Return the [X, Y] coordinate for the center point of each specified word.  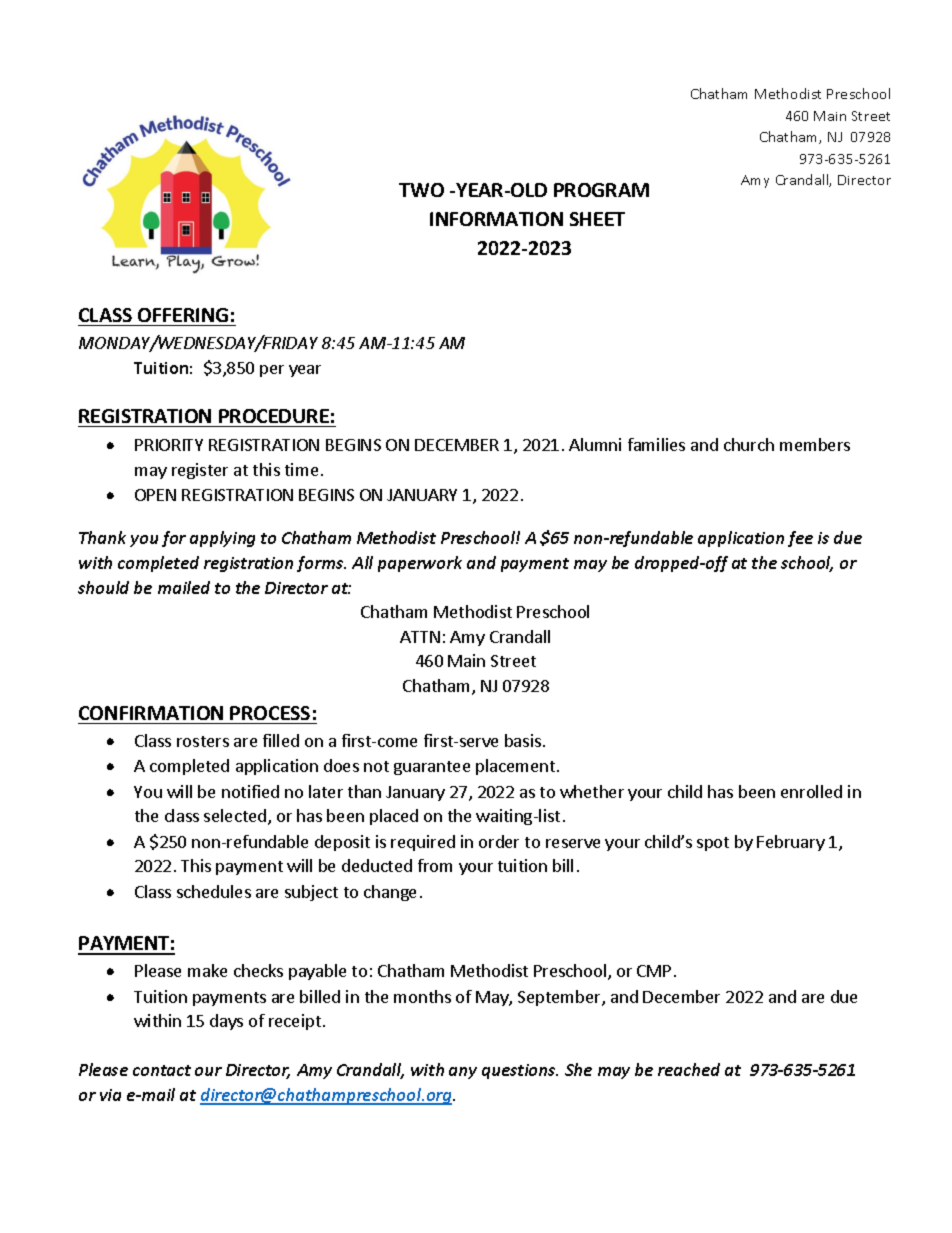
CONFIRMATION [151, 713]
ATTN [420, 637]
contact [162, 1070]
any [463, 1073]
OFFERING [183, 315]
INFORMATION [496, 219]
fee [800, 539]
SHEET [597, 219]
